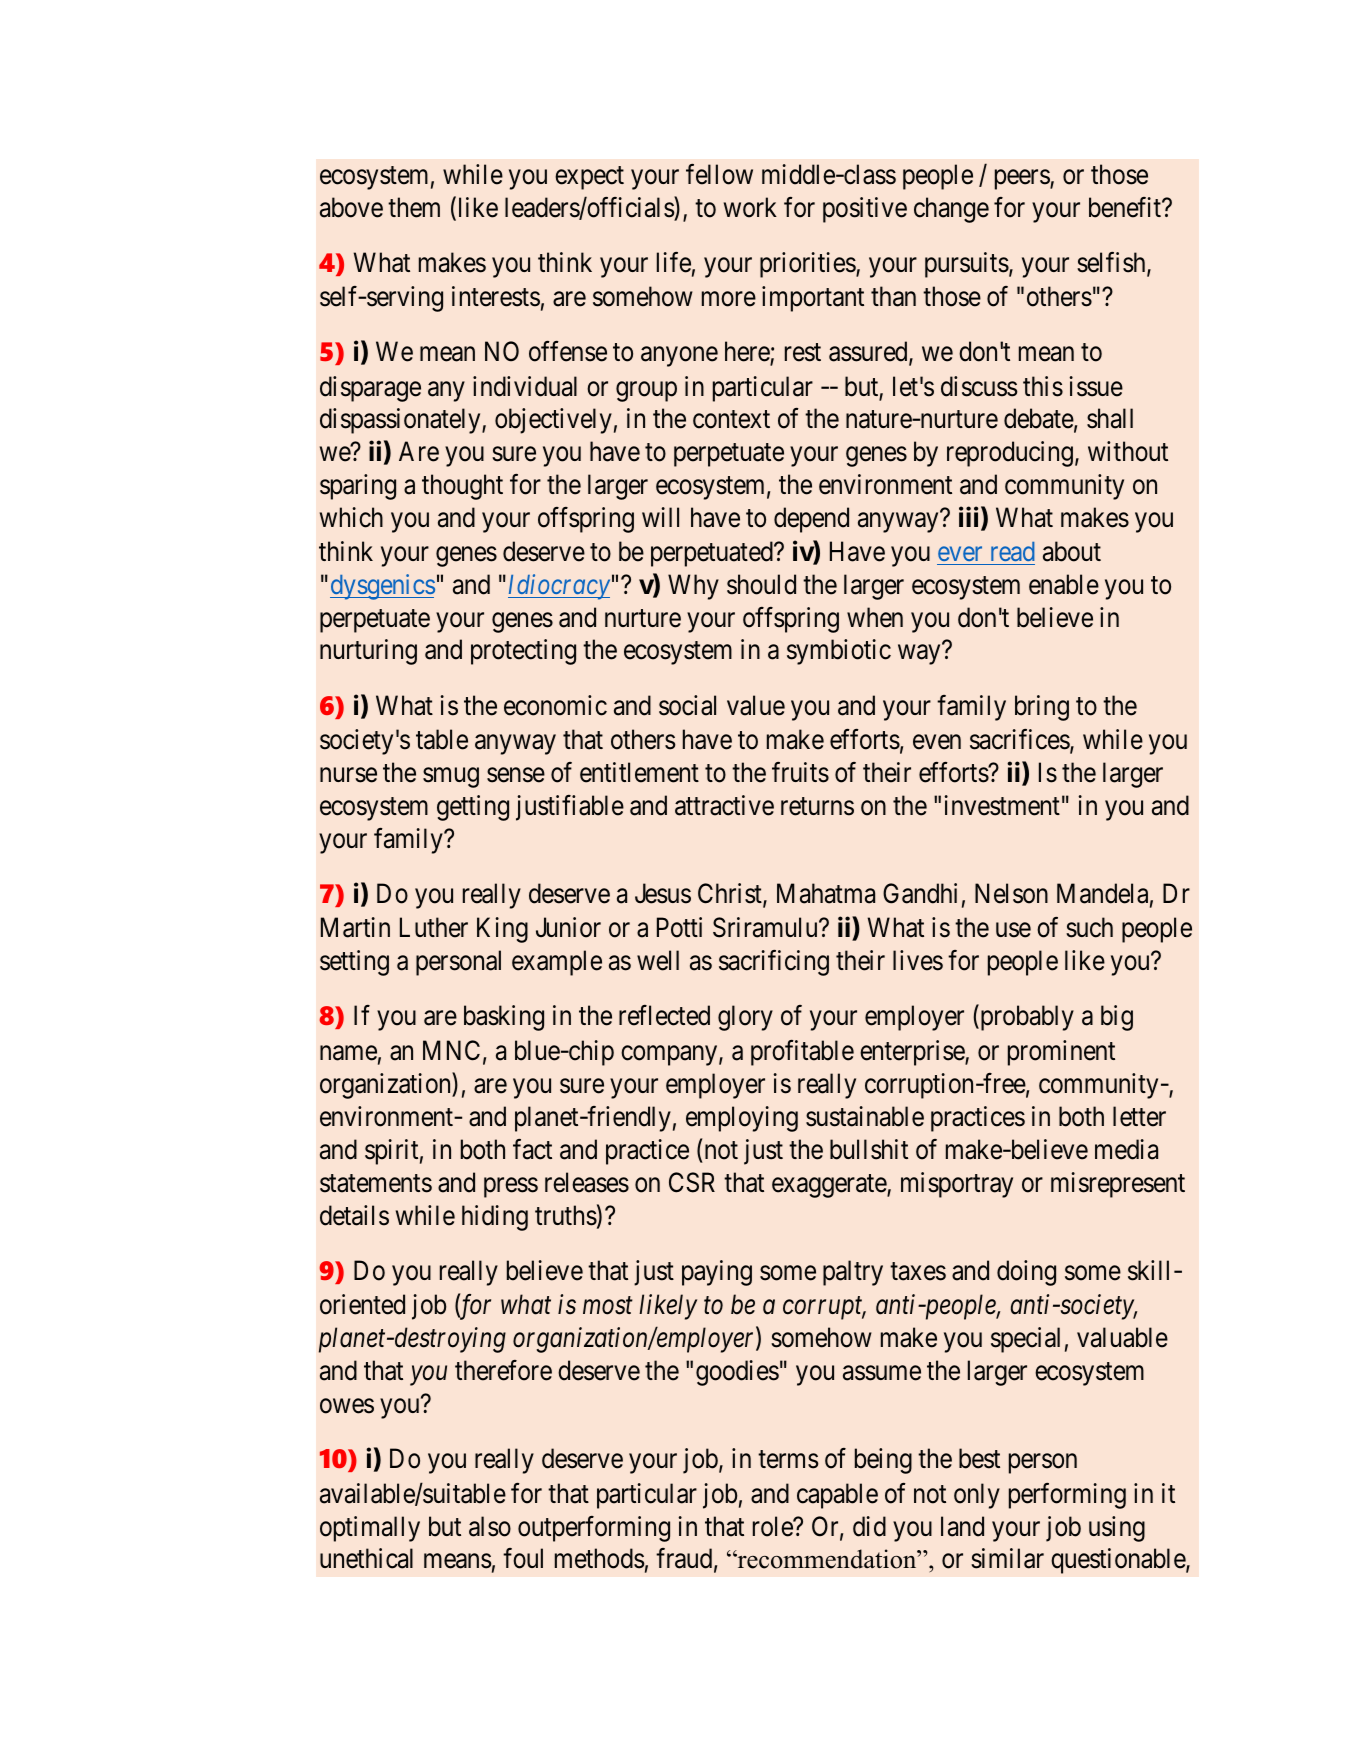 This image has height=1754, width=1355. What do you see at coordinates (414, 207) in the image?
I see `them` at bounding box center [414, 207].
